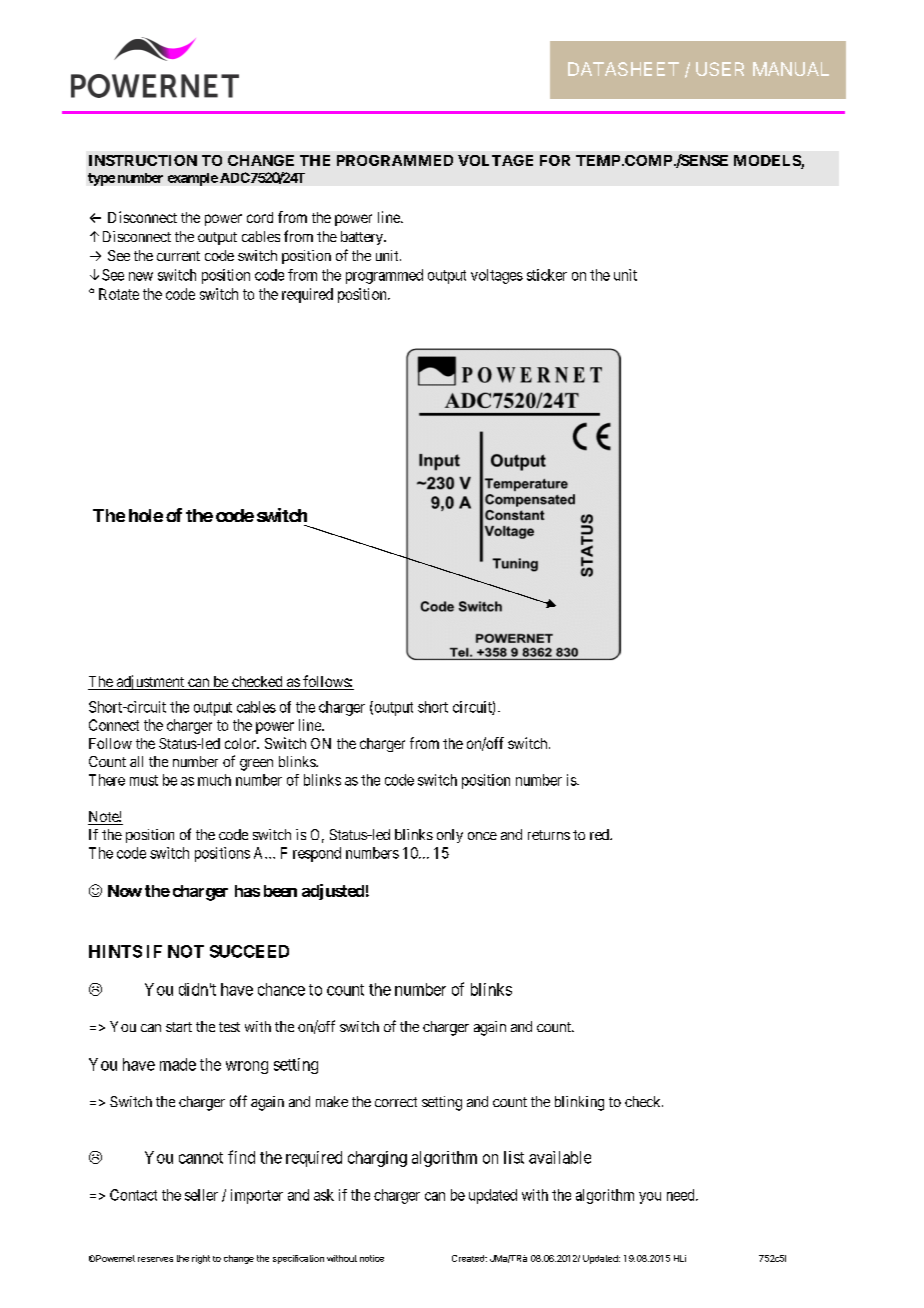 The width and height of the screenshot is (924, 1308). What do you see at coordinates (143, 160) in the screenshot?
I see `INSTRUCTION` at bounding box center [143, 160].
